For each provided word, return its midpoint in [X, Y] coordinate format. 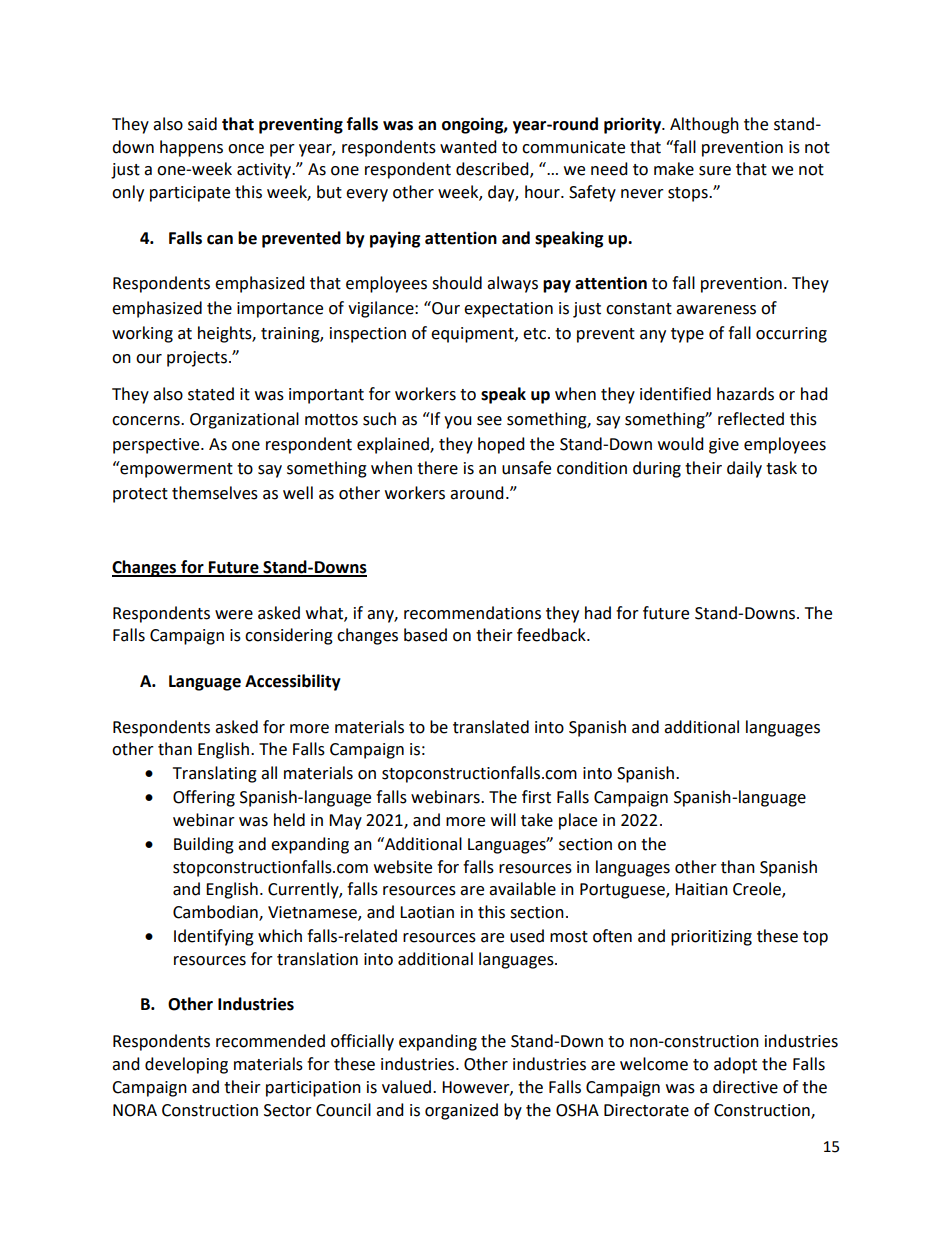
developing [186, 1065]
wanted [468, 147]
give [724, 446]
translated [491, 727]
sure [715, 171]
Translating [215, 774]
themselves [215, 493]
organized [461, 1111]
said [202, 124]
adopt [735, 1065]
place [578, 821]
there [437, 468]
